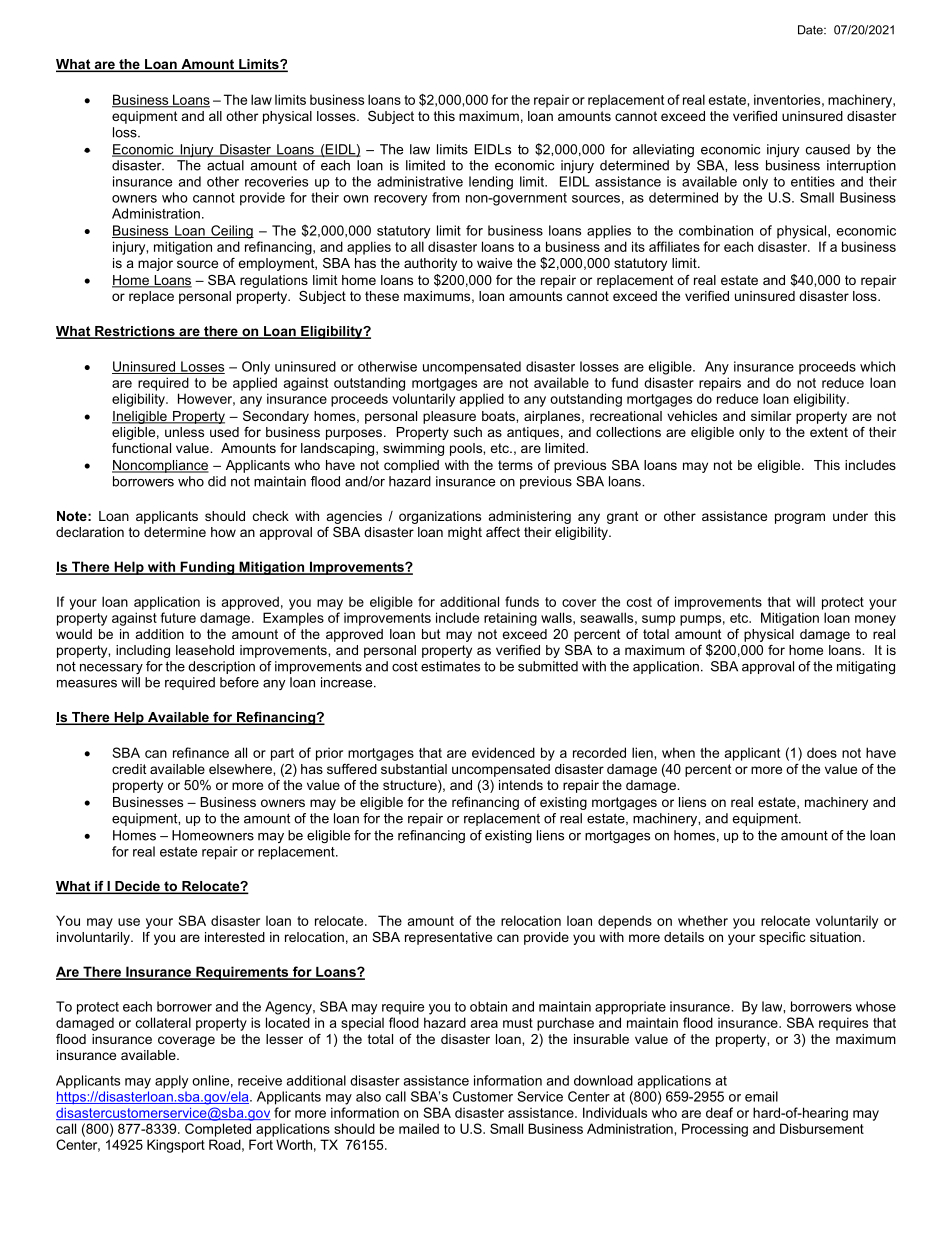 The image size is (952, 1233). I want to click on apply, so click(171, 1082).
